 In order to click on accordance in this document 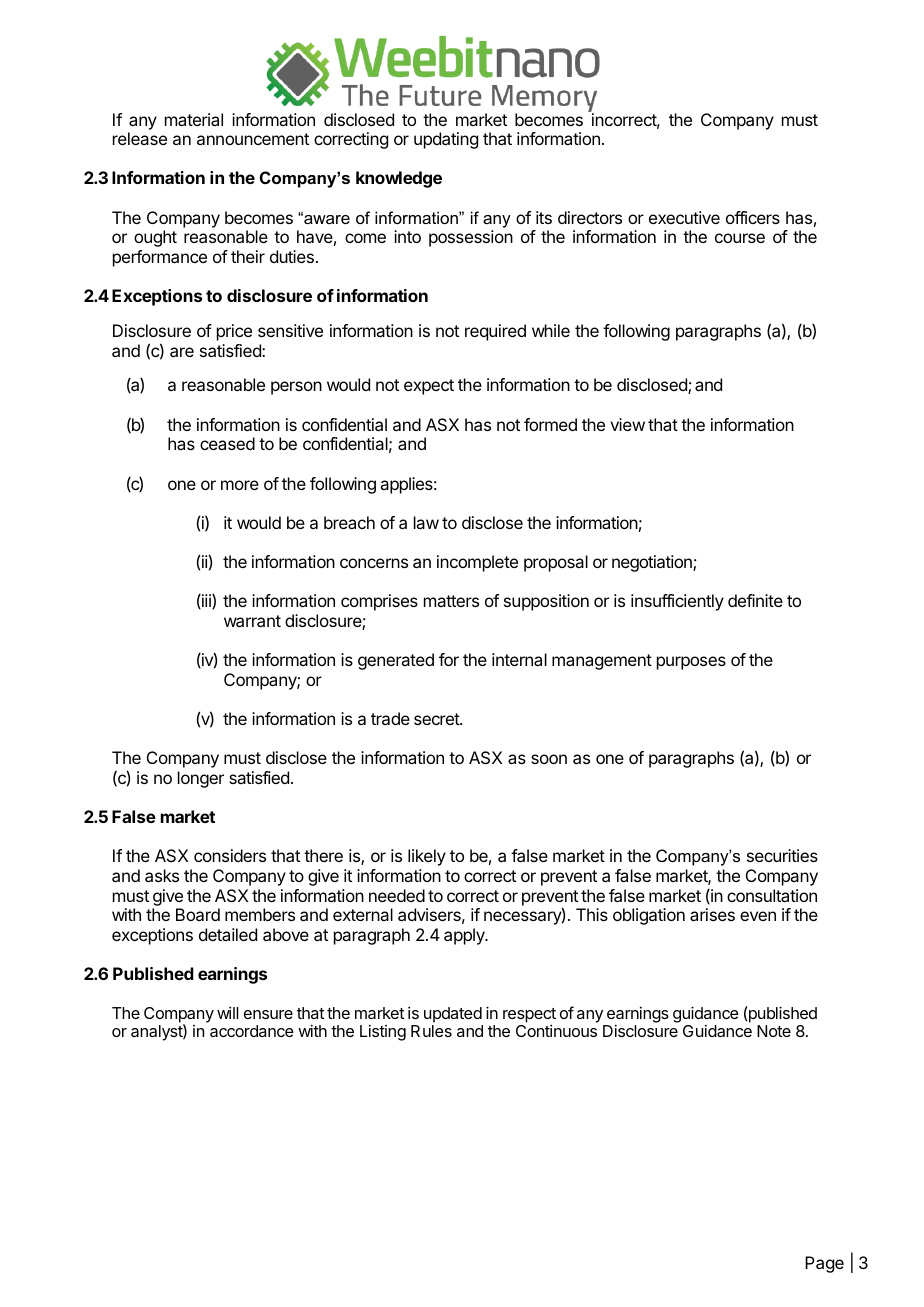, I will do `click(252, 1031)`.
